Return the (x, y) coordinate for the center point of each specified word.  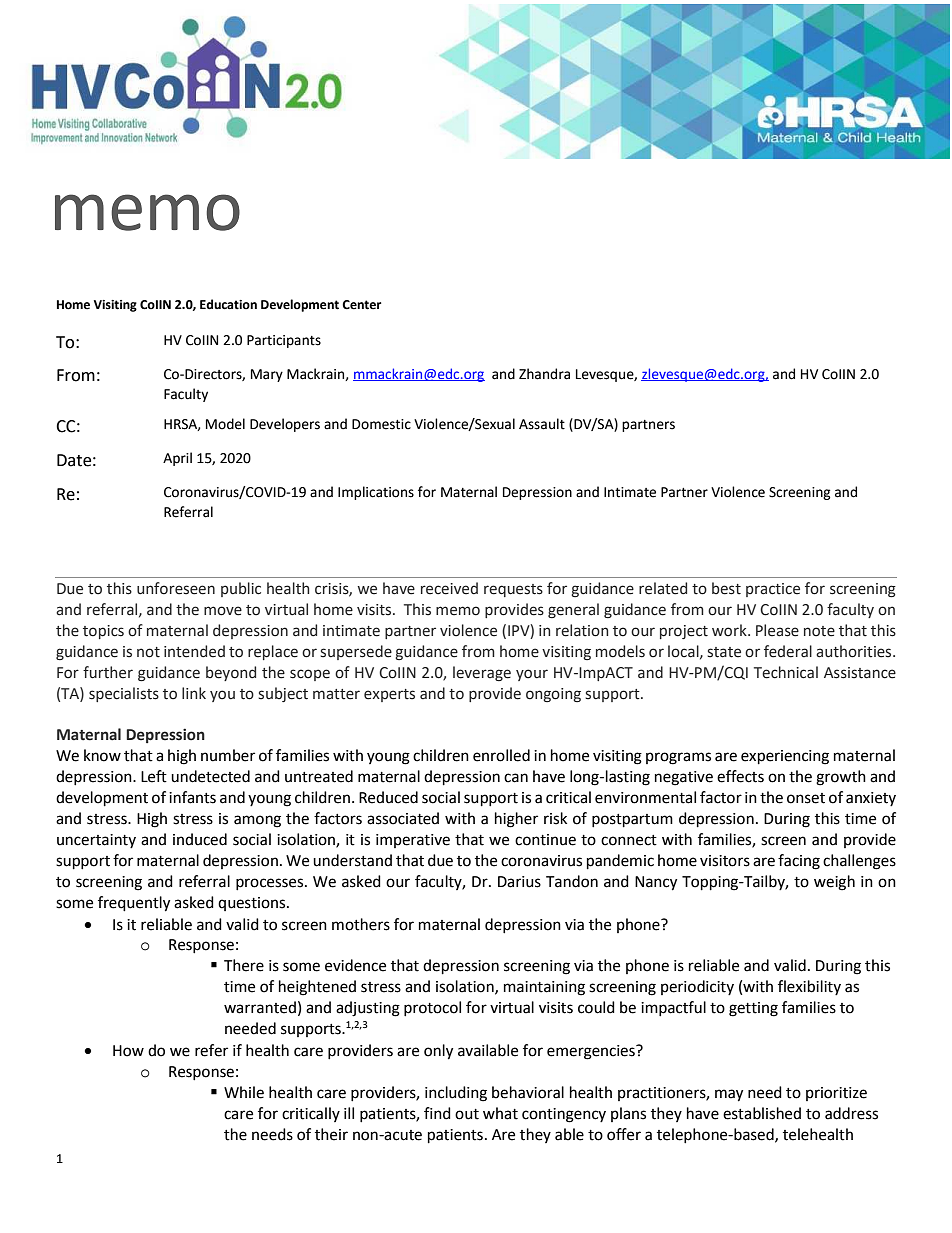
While (244, 1092)
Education (228, 304)
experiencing (785, 757)
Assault (542, 424)
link (194, 693)
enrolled (501, 755)
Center (361, 305)
